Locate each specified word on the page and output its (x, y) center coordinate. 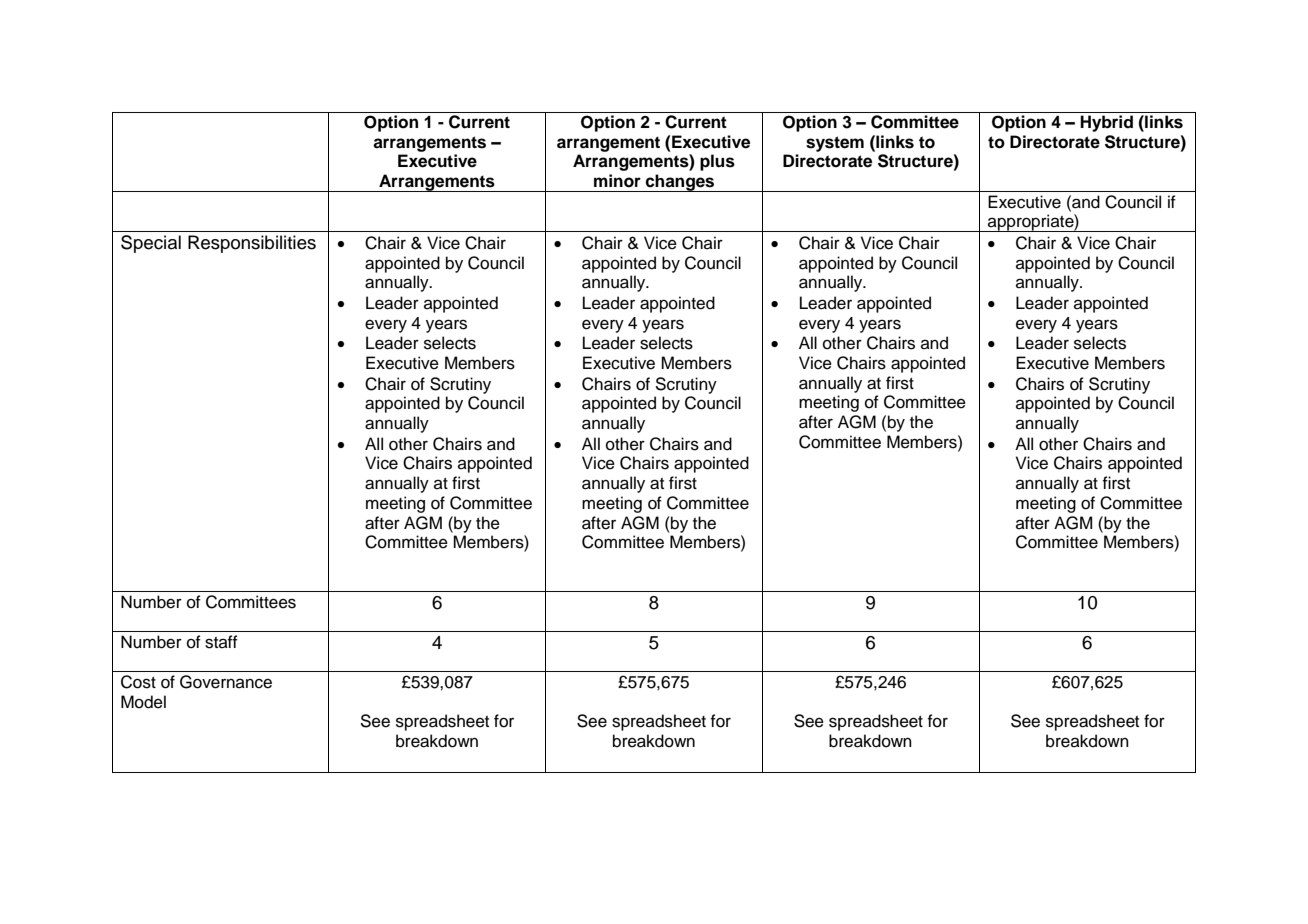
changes (680, 183)
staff (221, 642)
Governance (226, 682)
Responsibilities (252, 244)
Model (143, 702)
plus (717, 162)
